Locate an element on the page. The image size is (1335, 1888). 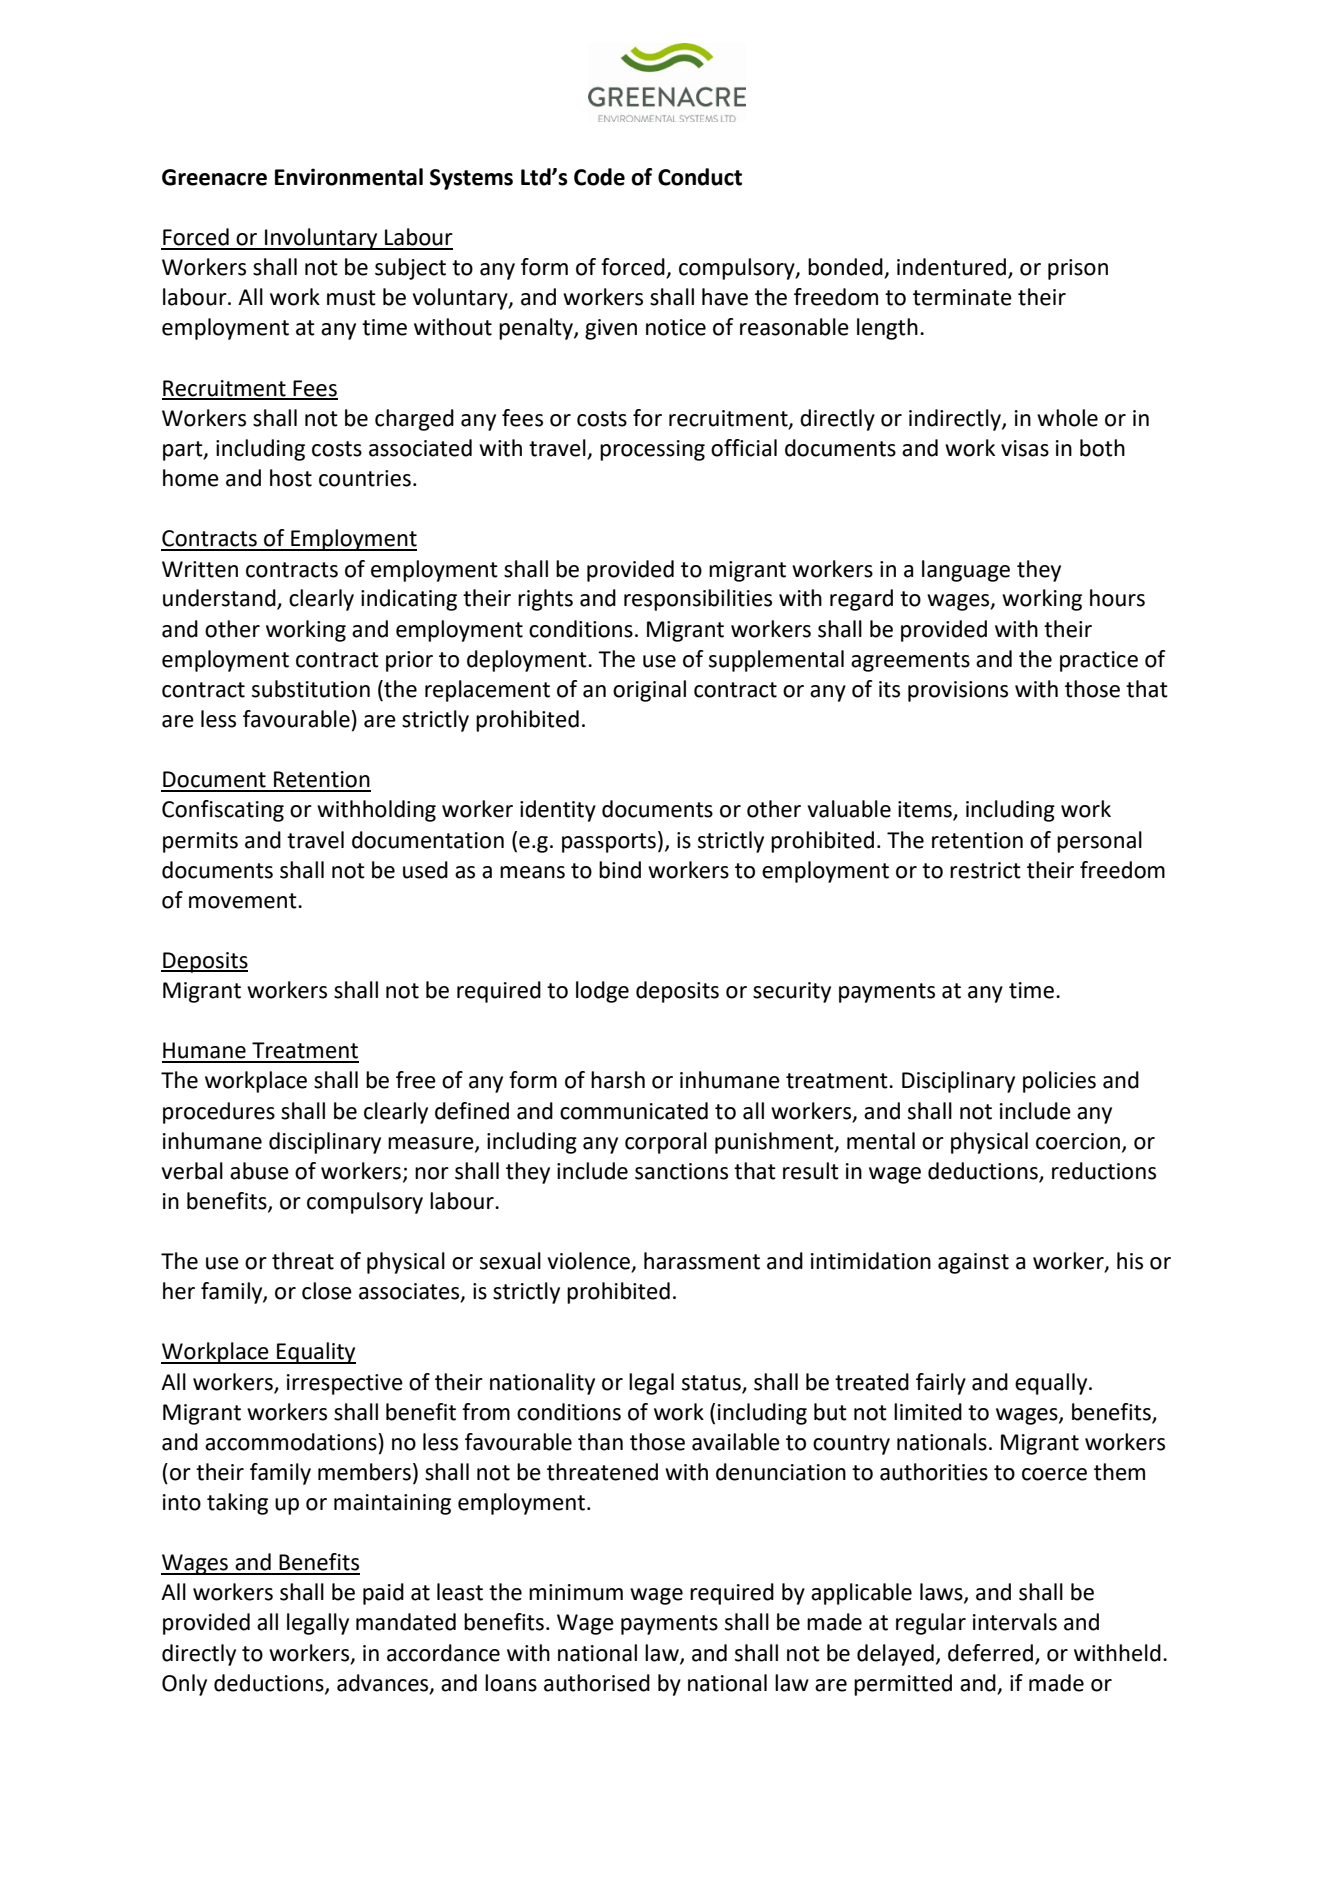
must is located at coordinates (351, 298).
